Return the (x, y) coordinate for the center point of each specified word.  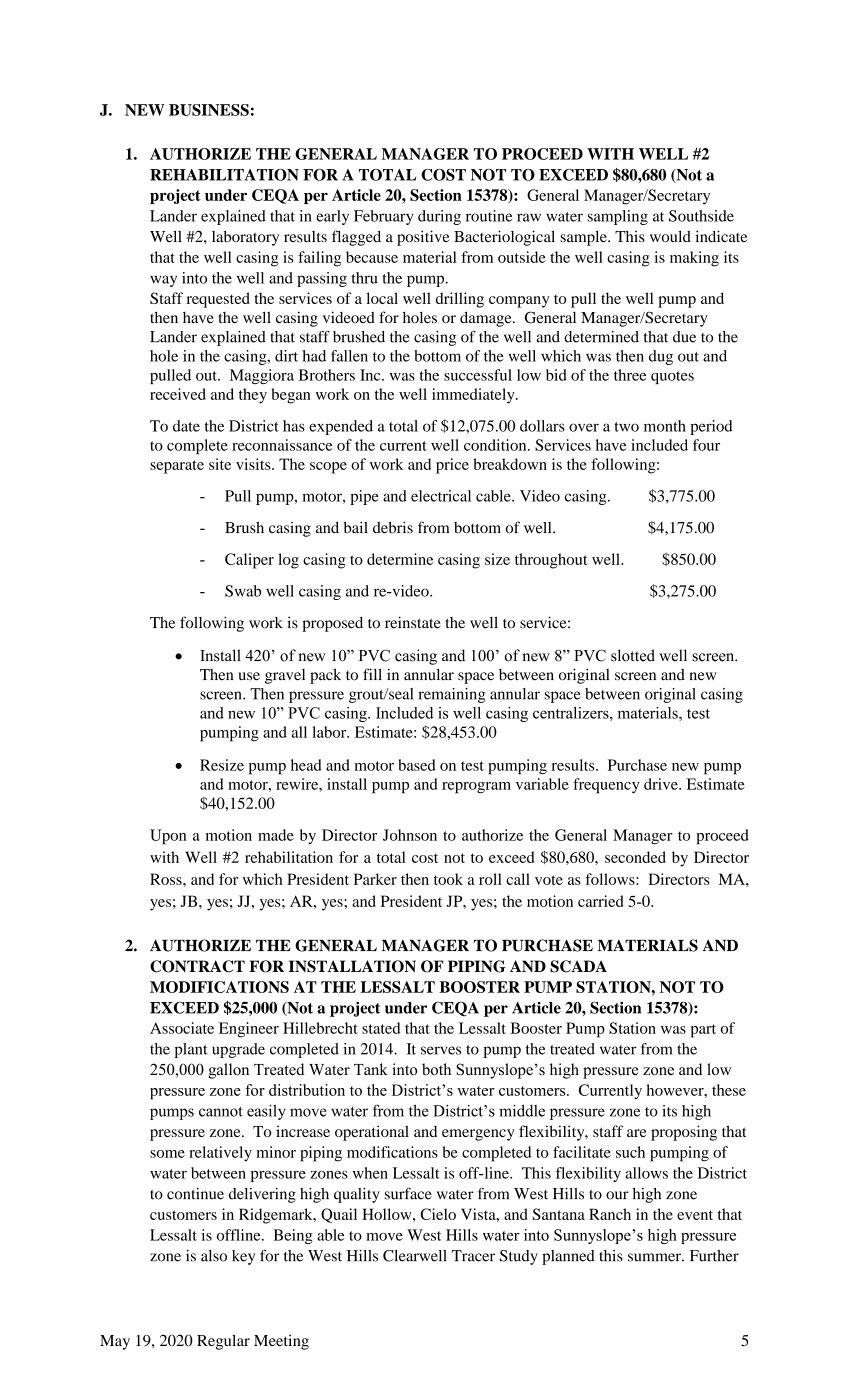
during (439, 217)
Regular (223, 1342)
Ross (167, 879)
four (706, 445)
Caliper (249, 561)
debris (393, 527)
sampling (618, 217)
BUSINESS (209, 110)
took (448, 879)
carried (600, 901)
